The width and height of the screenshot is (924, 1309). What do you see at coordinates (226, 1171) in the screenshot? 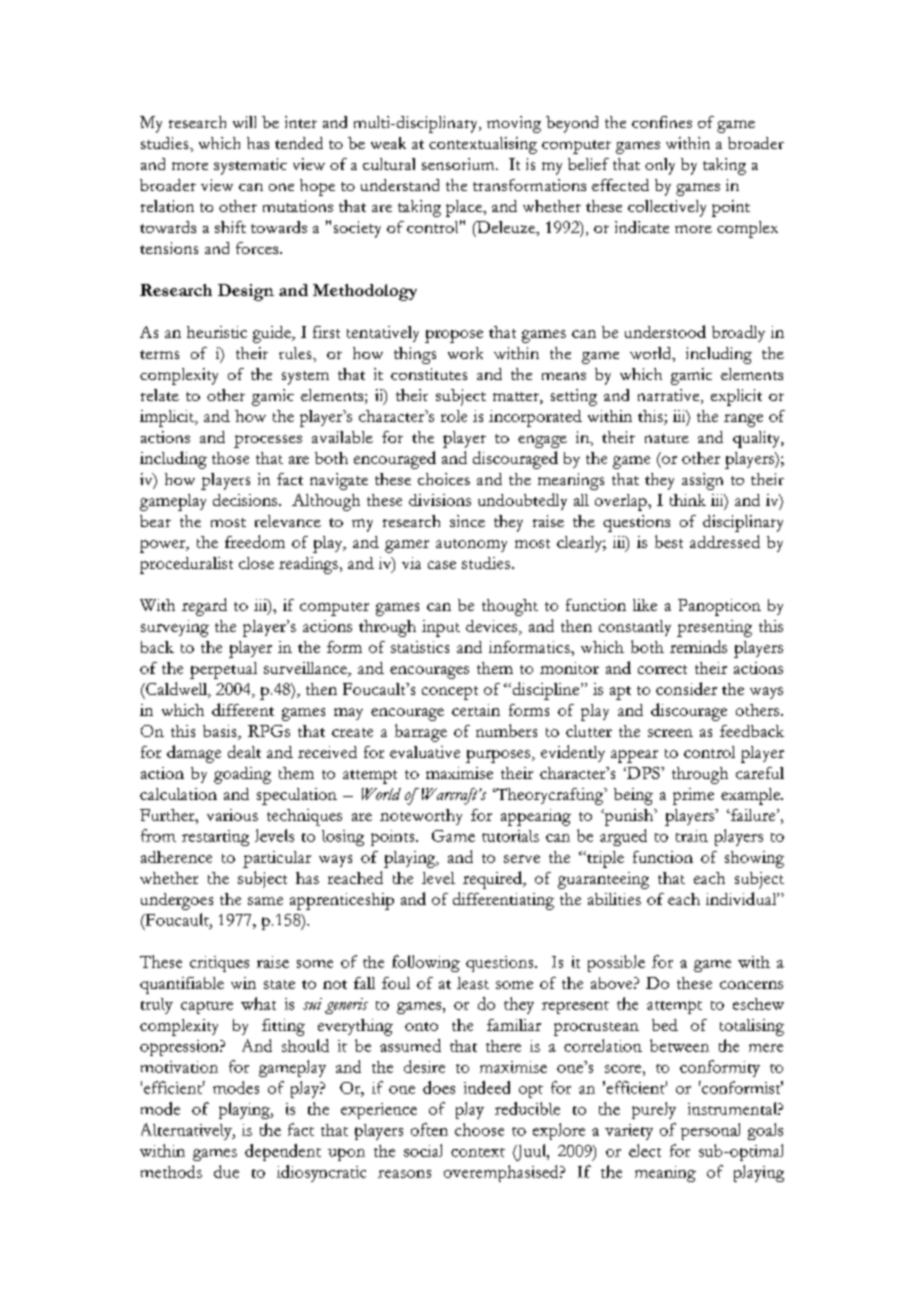
I see `due` at bounding box center [226, 1171].
